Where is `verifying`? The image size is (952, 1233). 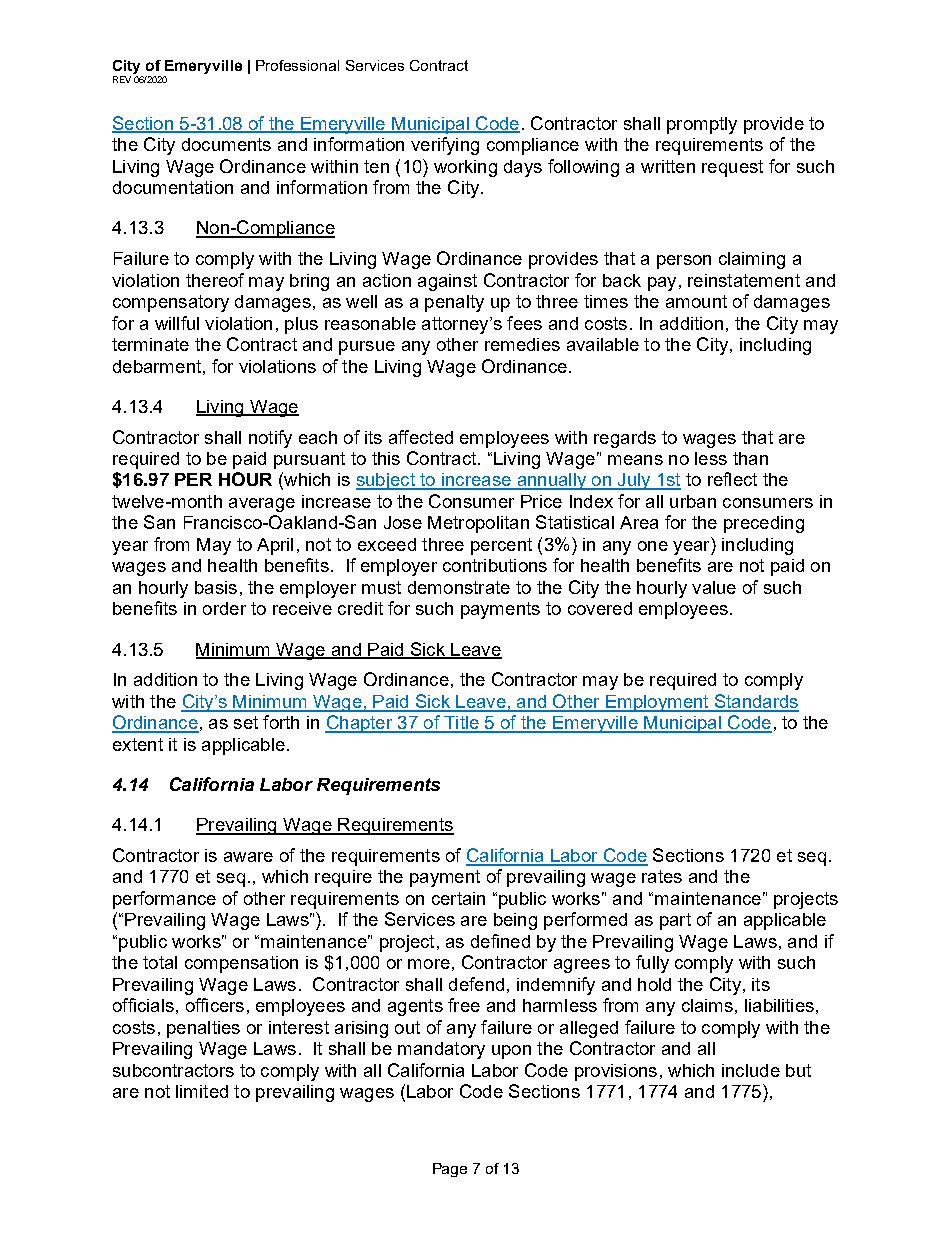 verifying is located at coordinates (445, 146).
